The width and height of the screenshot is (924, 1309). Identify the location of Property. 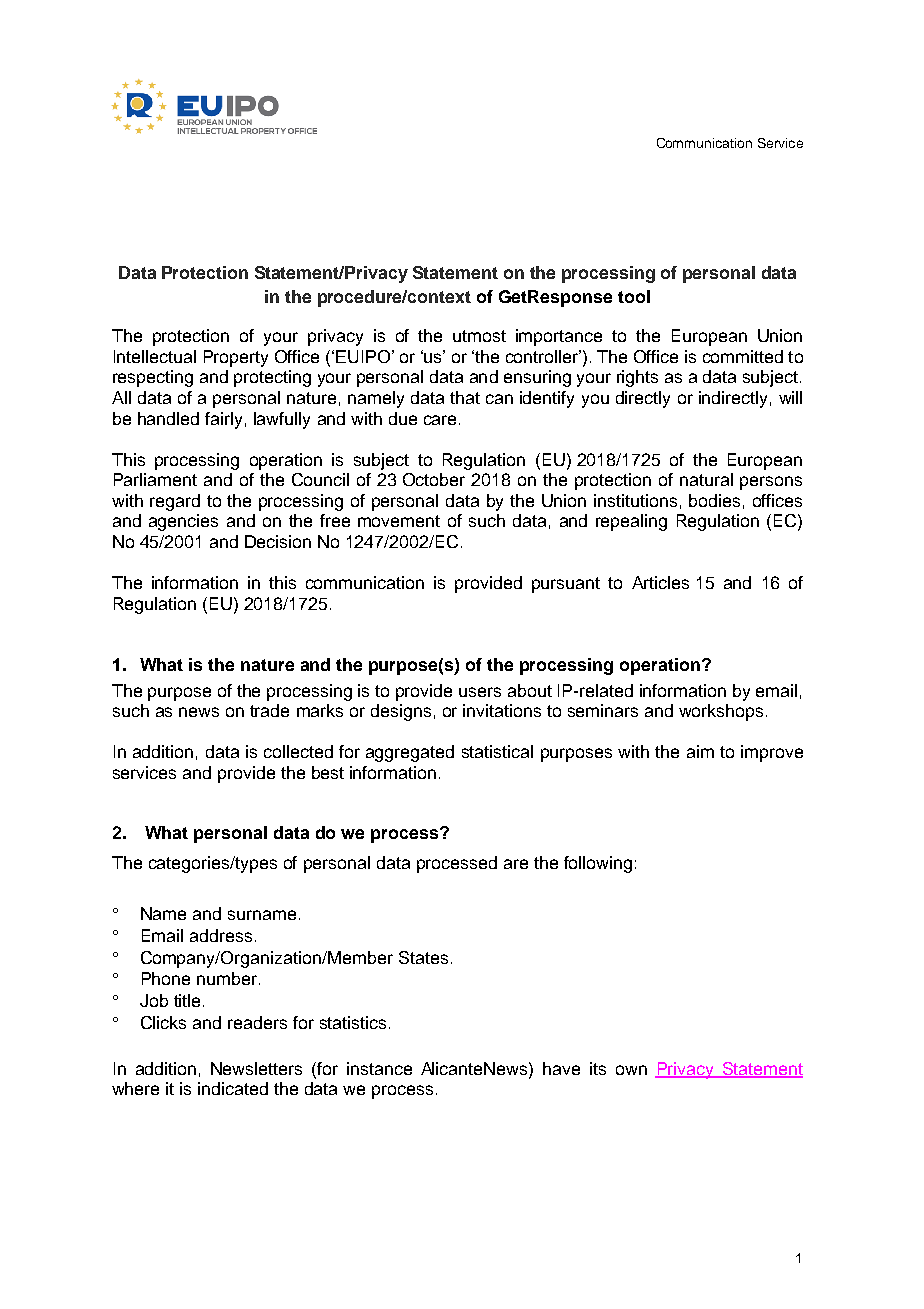
(236, 358).
